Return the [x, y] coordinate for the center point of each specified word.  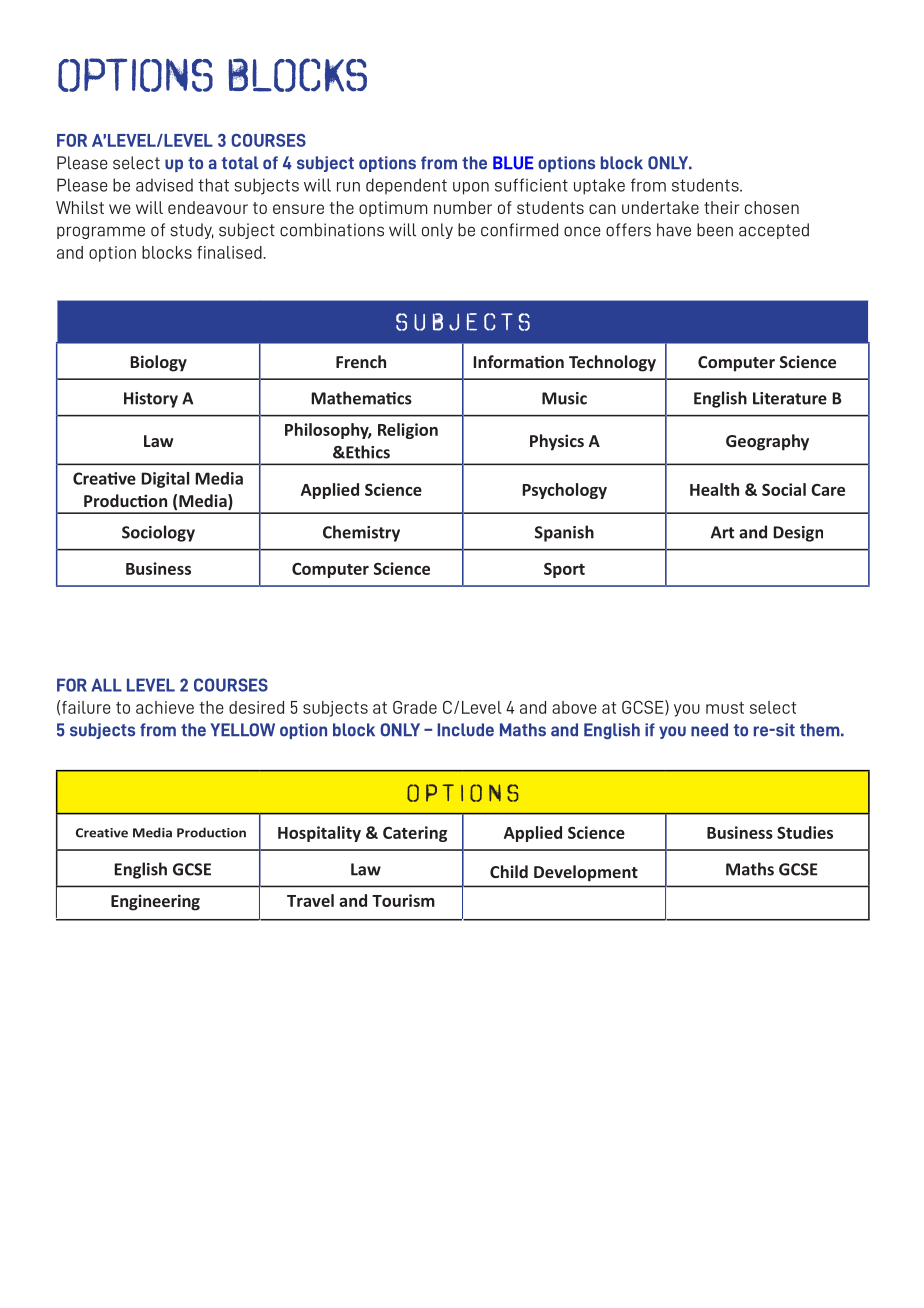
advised [164, 185]
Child [509, 871]
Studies [805, 832]
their [722, 207]
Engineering [155, 902]
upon [471, 188]
